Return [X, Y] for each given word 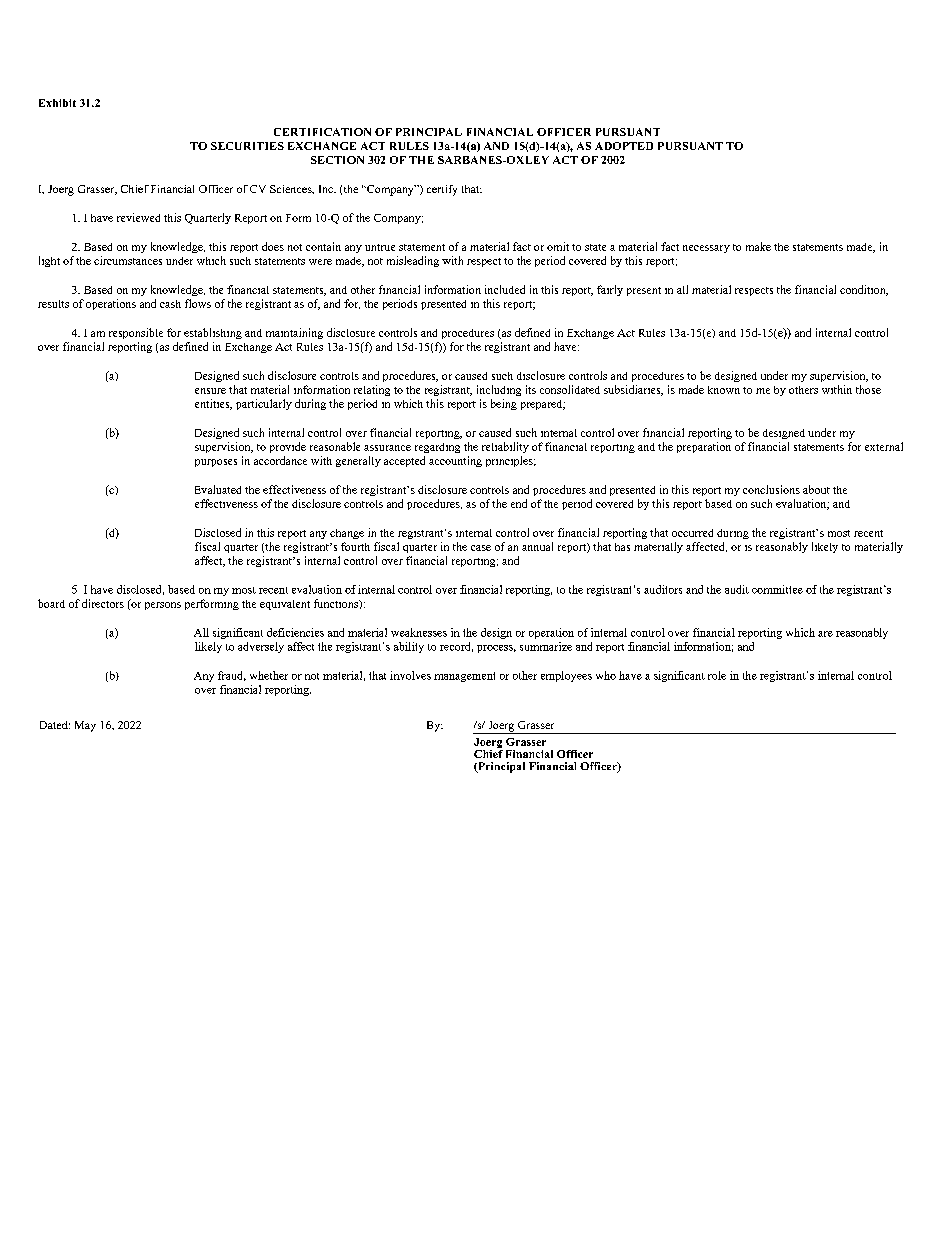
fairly [610, 290]
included [505, 289]
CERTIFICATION [322, 132]
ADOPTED [624, 146]
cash [170, 304]
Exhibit [57, 103]
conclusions [771, 489]
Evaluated [218, 489]
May [85, 726]
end [519, 503]
